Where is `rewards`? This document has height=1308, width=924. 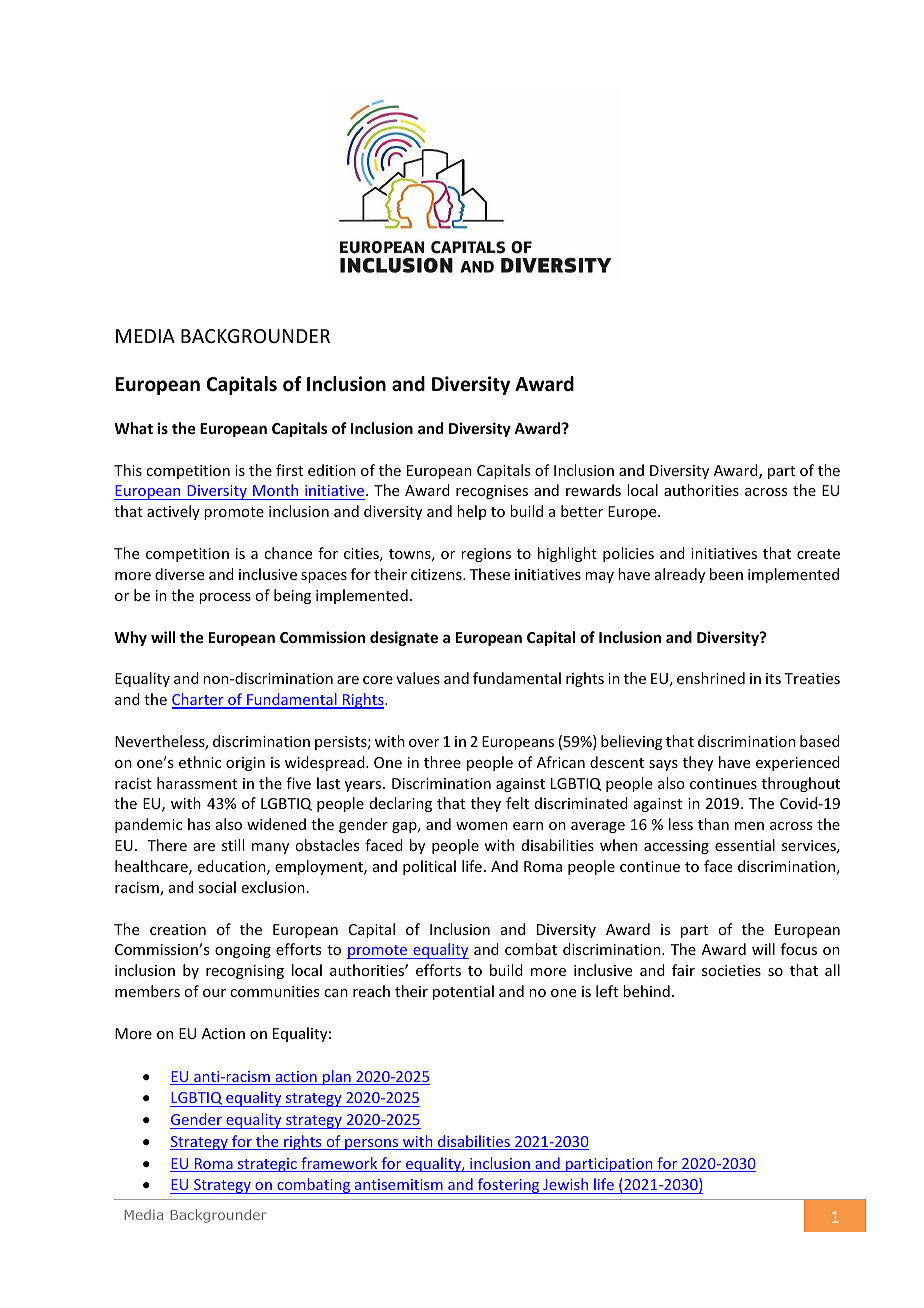
rewards is located at coordinates (593, 490).
